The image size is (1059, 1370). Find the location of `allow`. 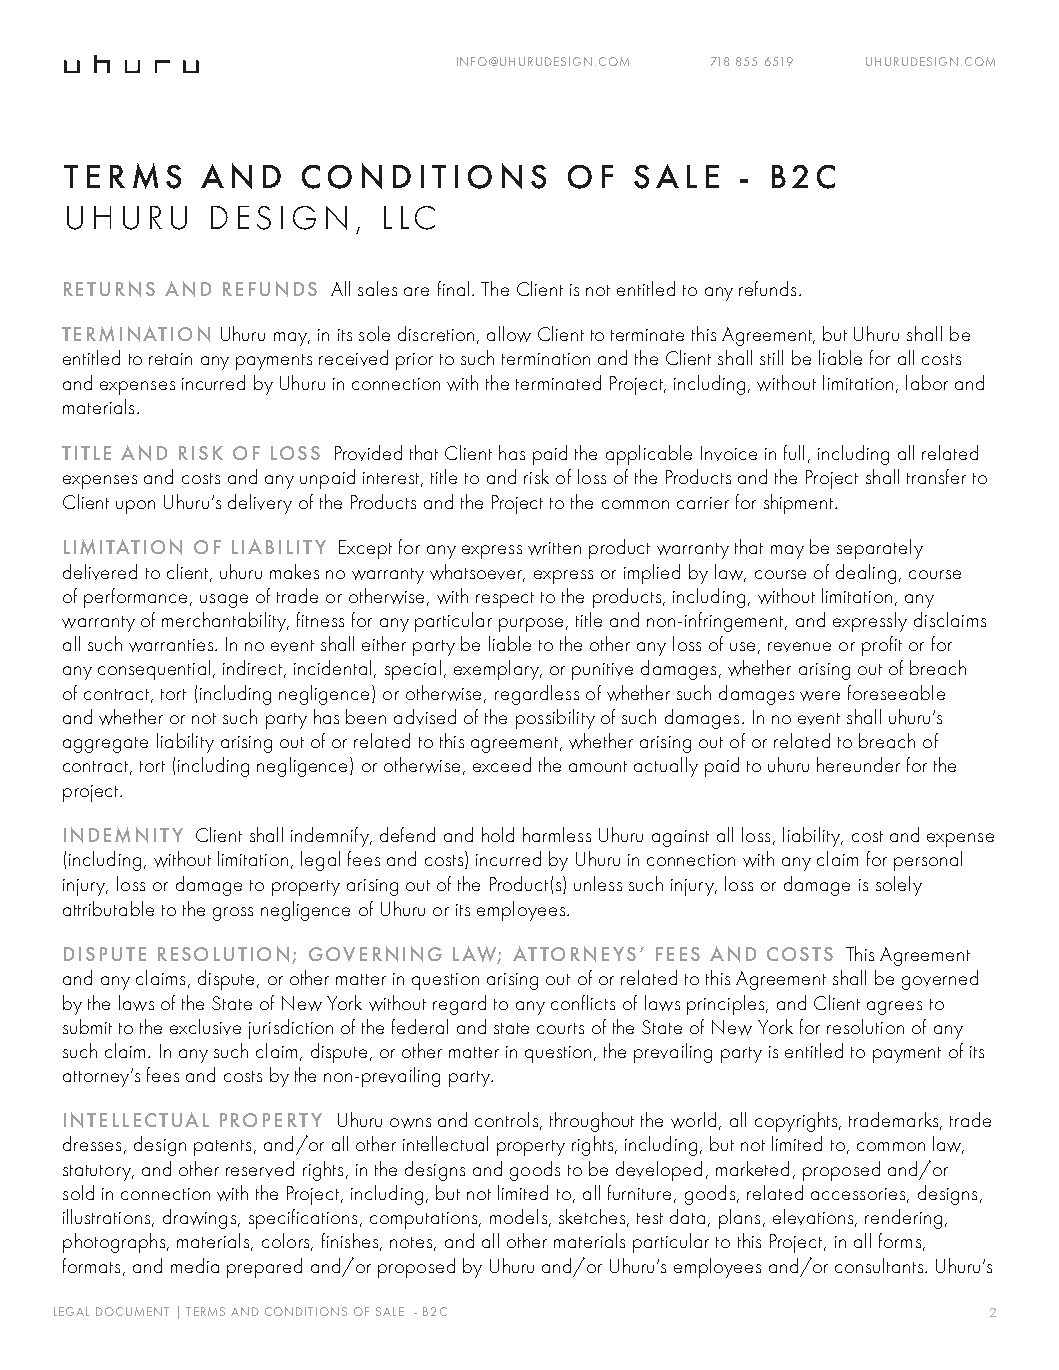

allow is located at coordinates (509, 334).
